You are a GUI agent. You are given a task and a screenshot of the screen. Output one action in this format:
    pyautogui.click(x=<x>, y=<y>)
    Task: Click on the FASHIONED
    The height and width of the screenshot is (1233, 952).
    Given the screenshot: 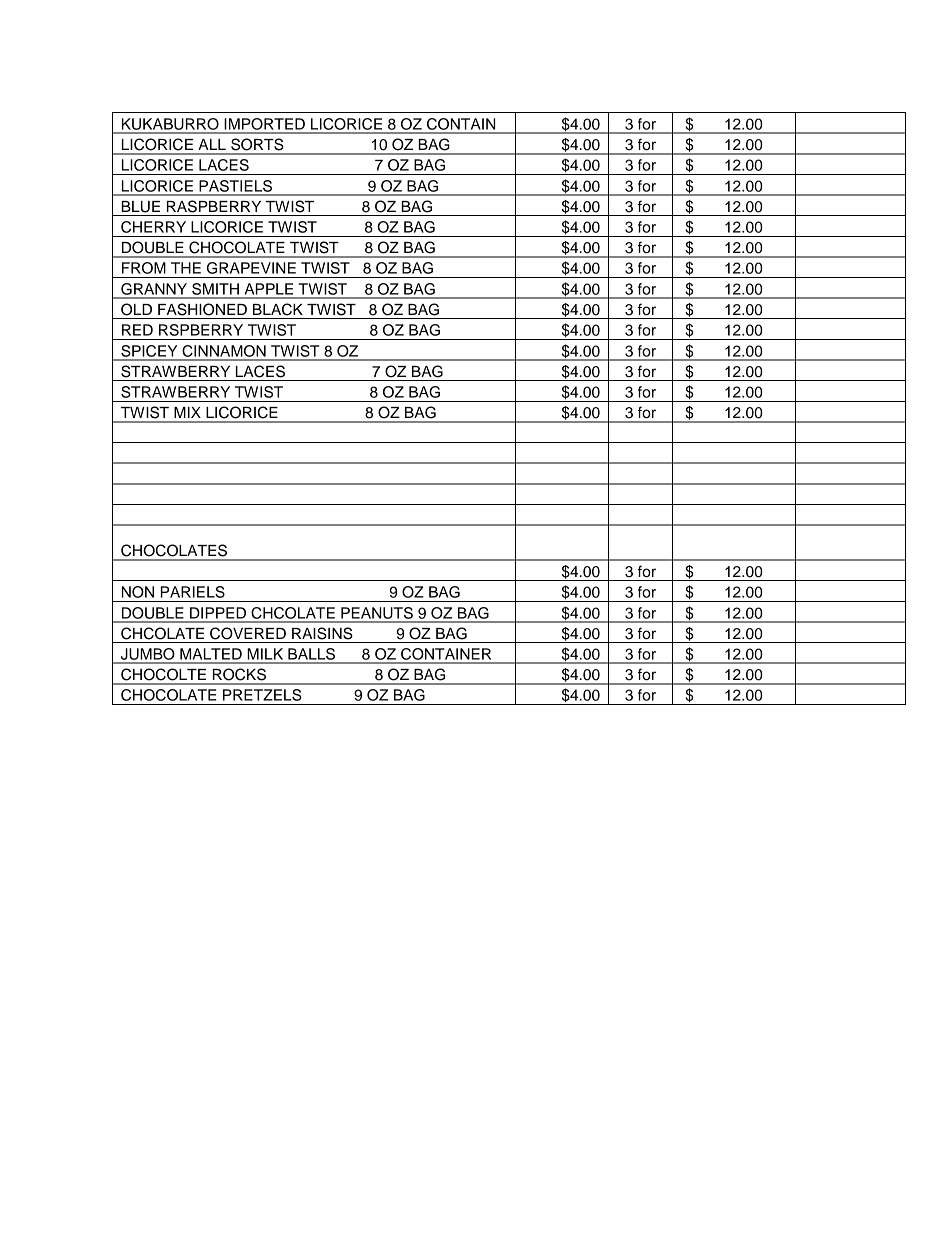 What is the action you would take?
    pyautogui.click(x=202, y=309)
